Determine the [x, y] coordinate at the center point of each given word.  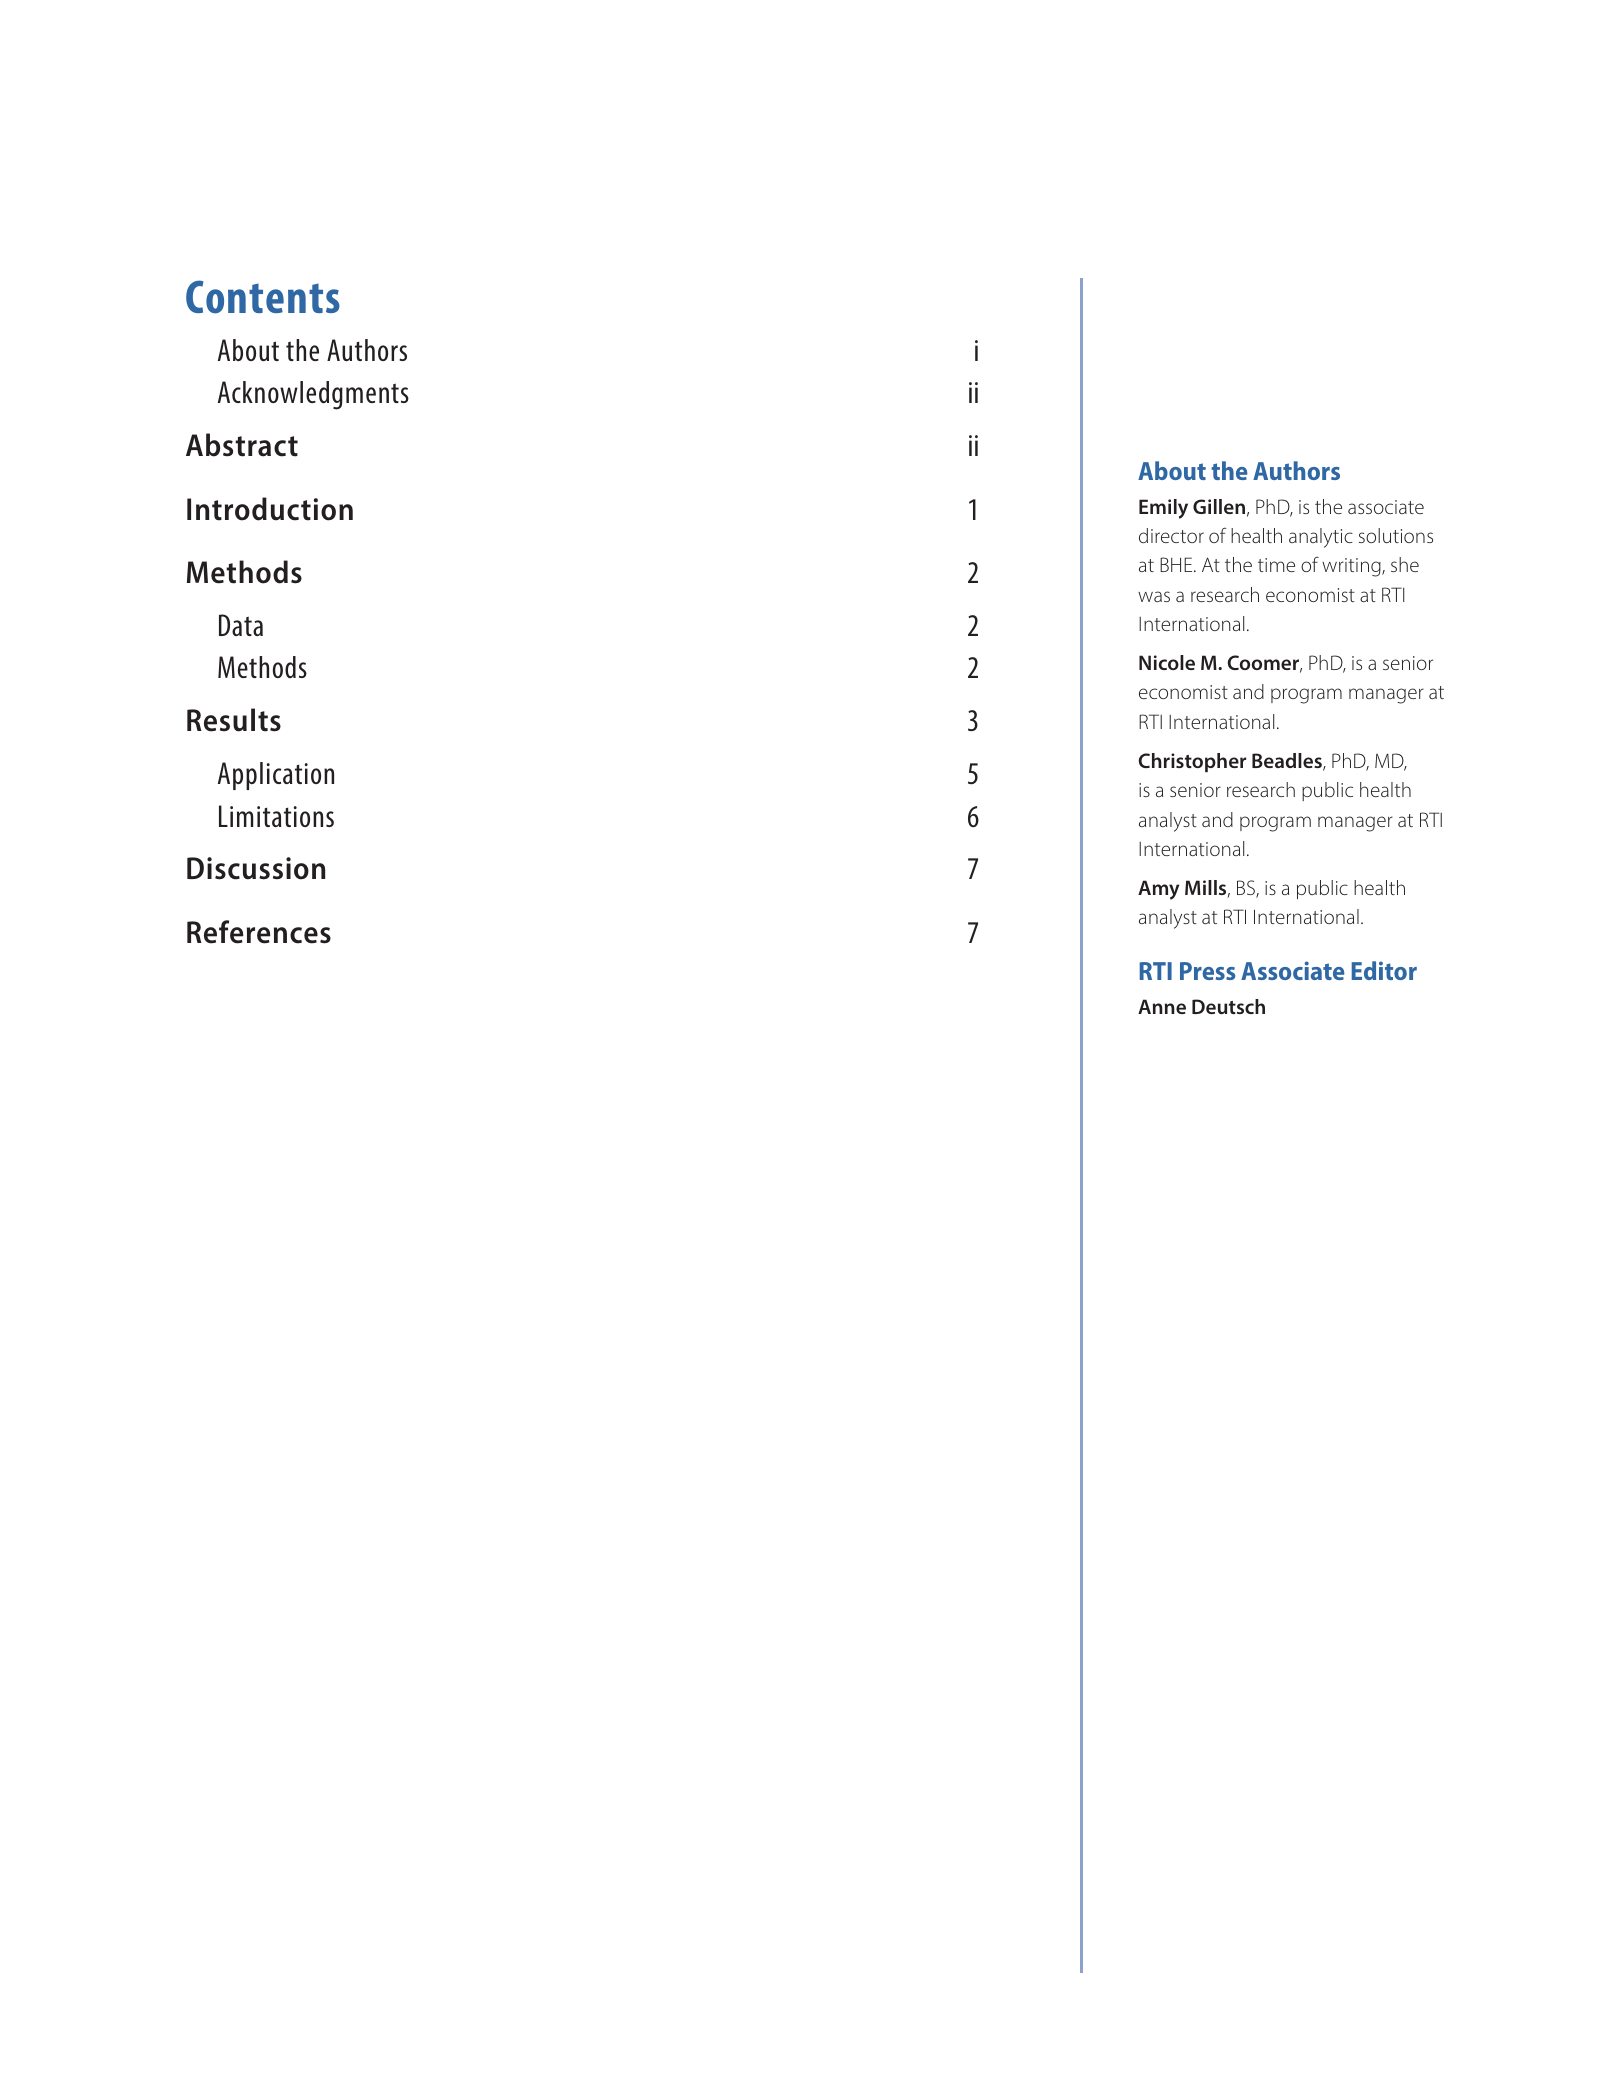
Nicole [1167, 662]
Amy [1158, 890]
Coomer [1265, 664]
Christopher [1192, 762]
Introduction [270, 509]
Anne [1162, 1006]
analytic [1321, 538]
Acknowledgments [313, 395]
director [1171, 535]
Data [241, 625]
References [259, 932]
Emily [1163, 509]
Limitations [276, 816]
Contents [263, 297]
